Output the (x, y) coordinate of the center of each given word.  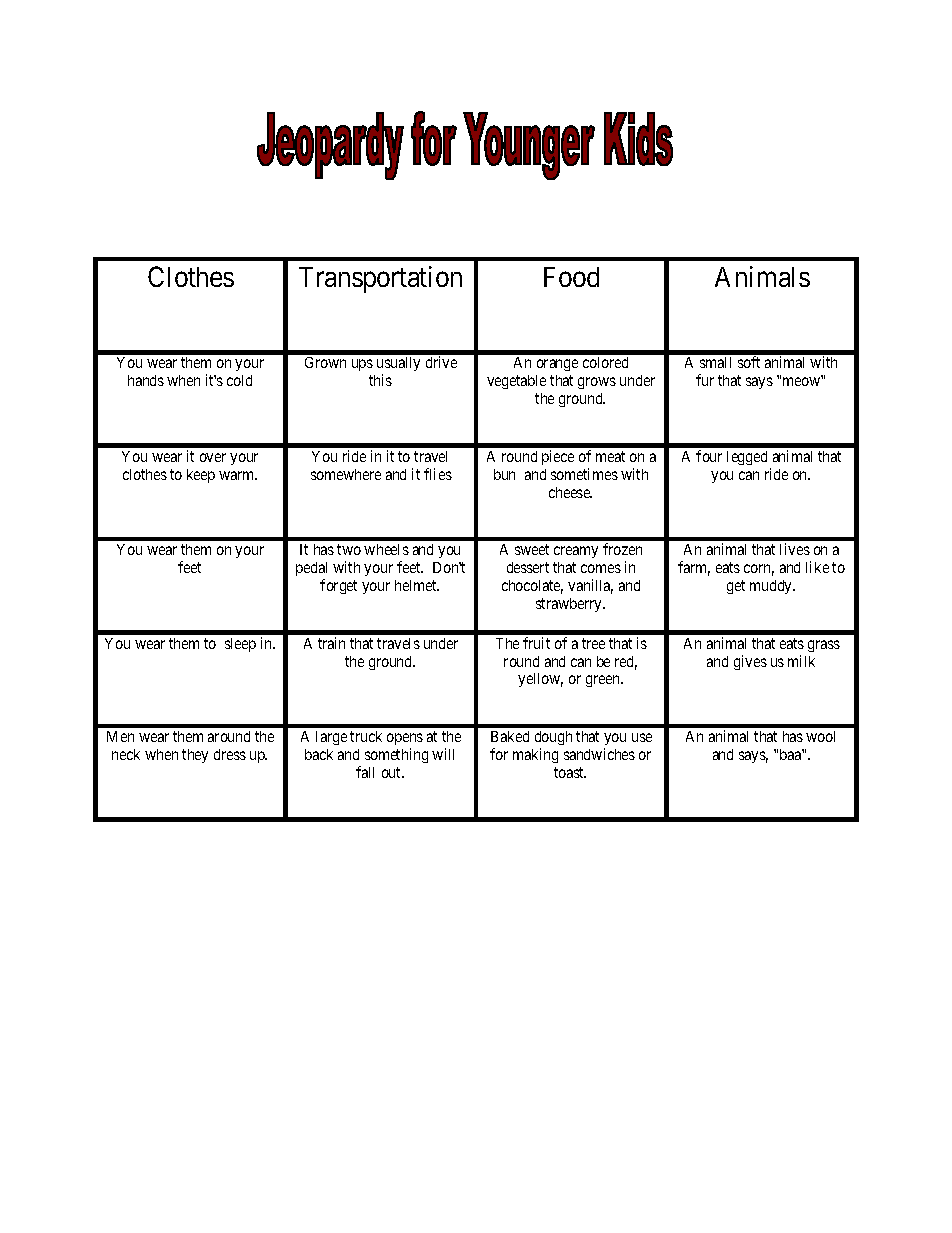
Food (571, 277)
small (715, 362)
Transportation (380, 279)
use (642, 737)
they (195, 756)
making (535, 755)
